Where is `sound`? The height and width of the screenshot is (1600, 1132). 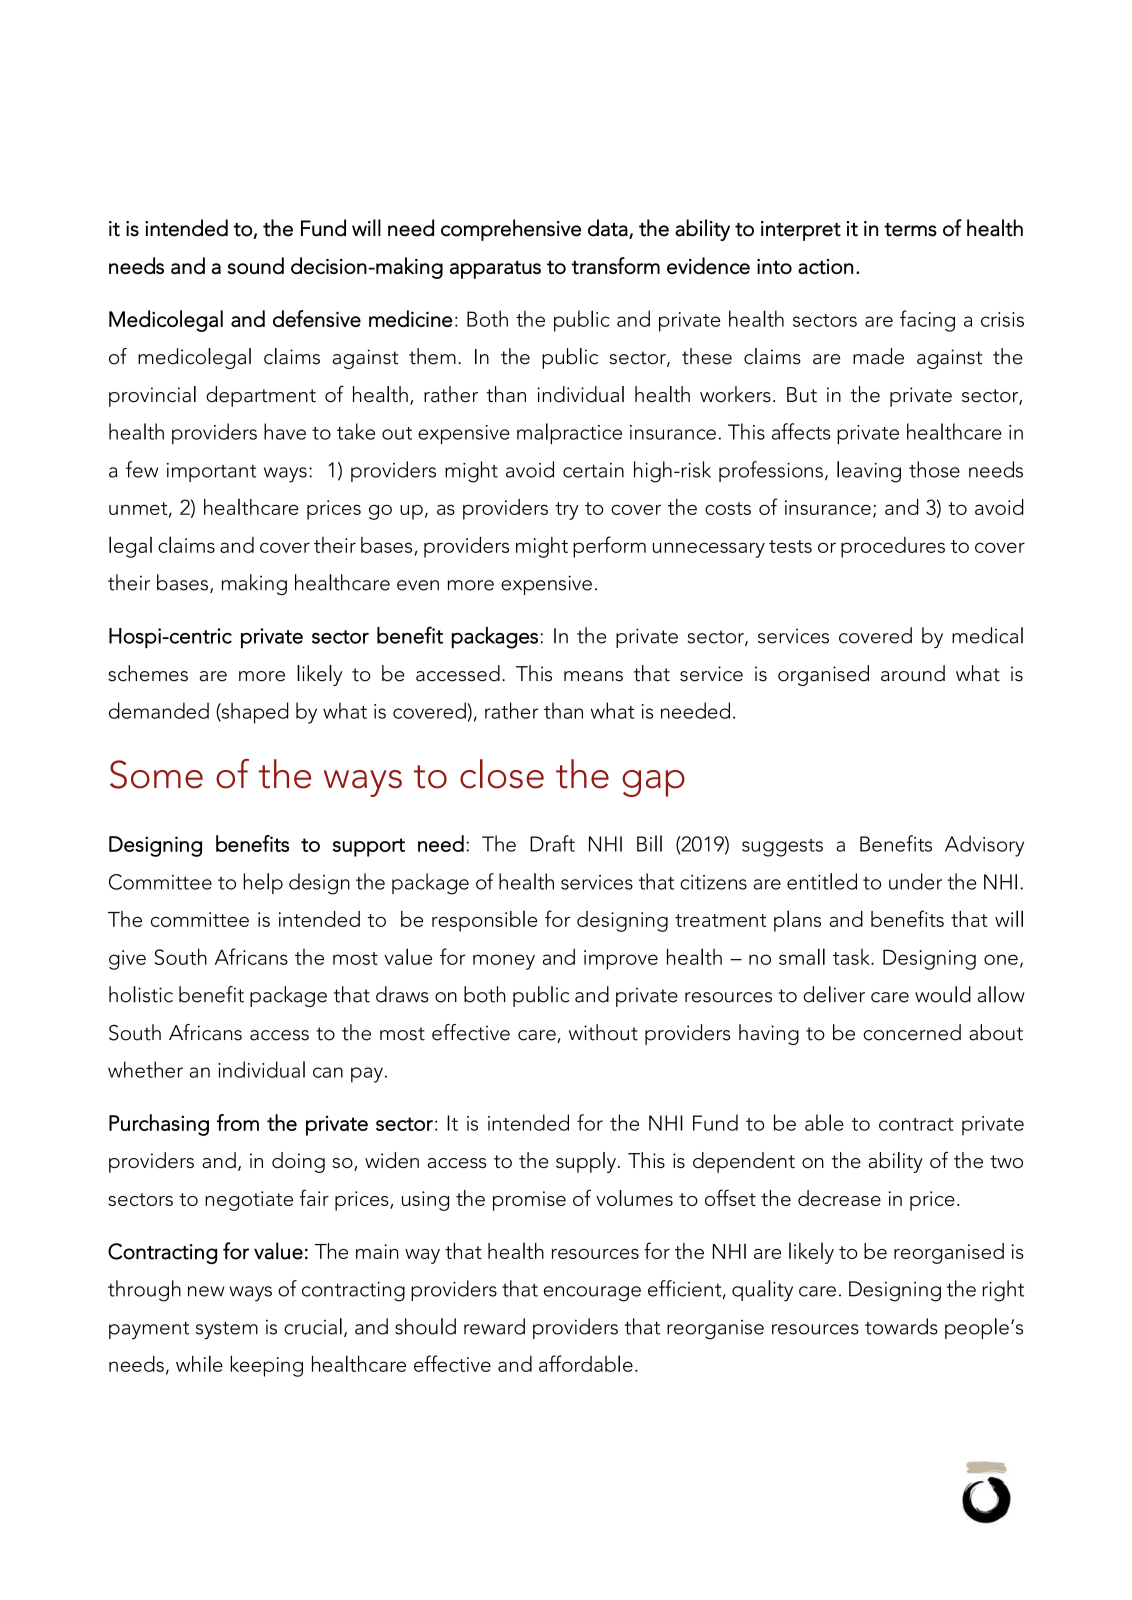 sound is located at coordinates (256, 265).
